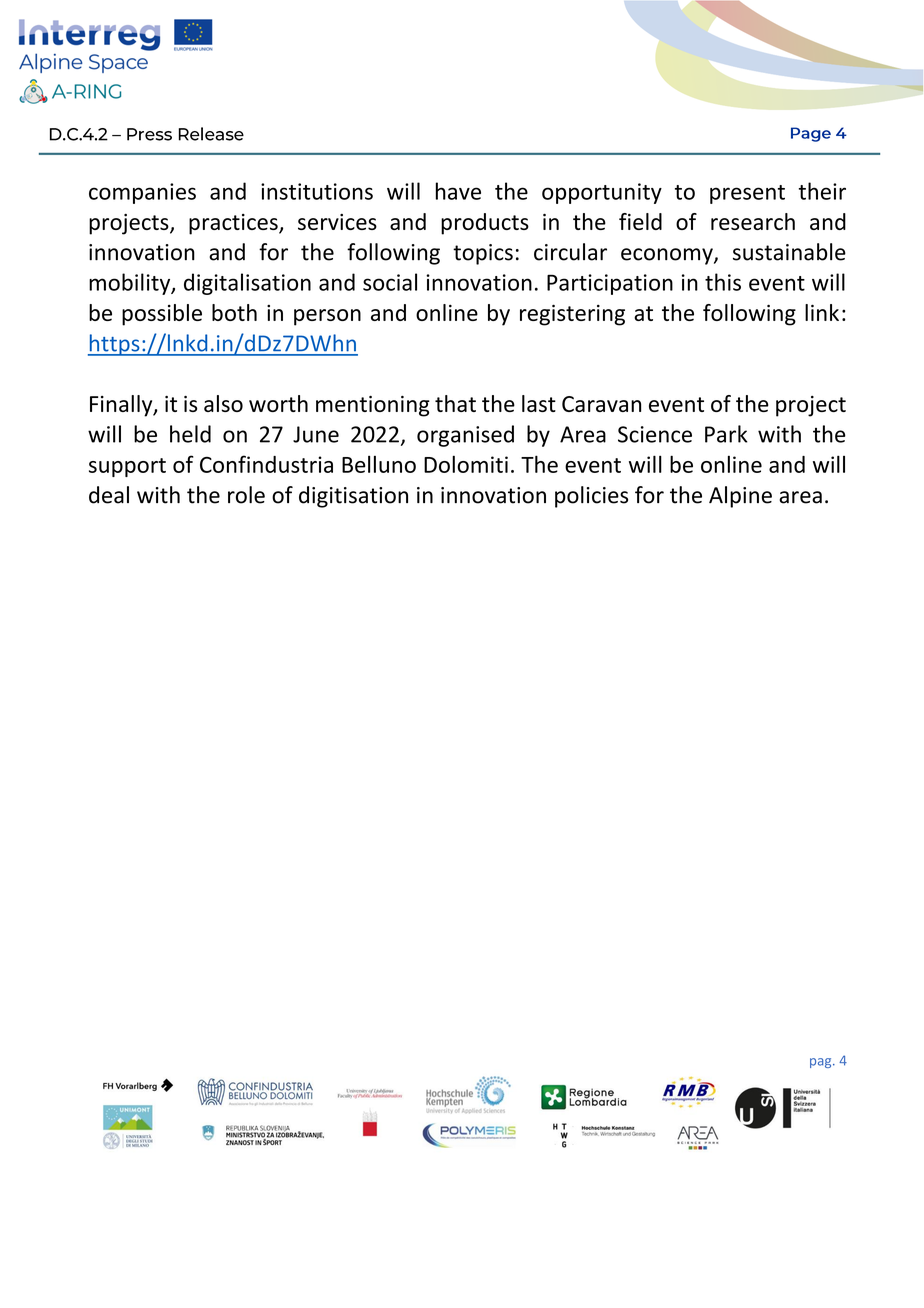 The image size is (924, 1308). What do you see at coordinates (246, 495) in the screenshot?
I see `role` at bounding box center [246, 495].
